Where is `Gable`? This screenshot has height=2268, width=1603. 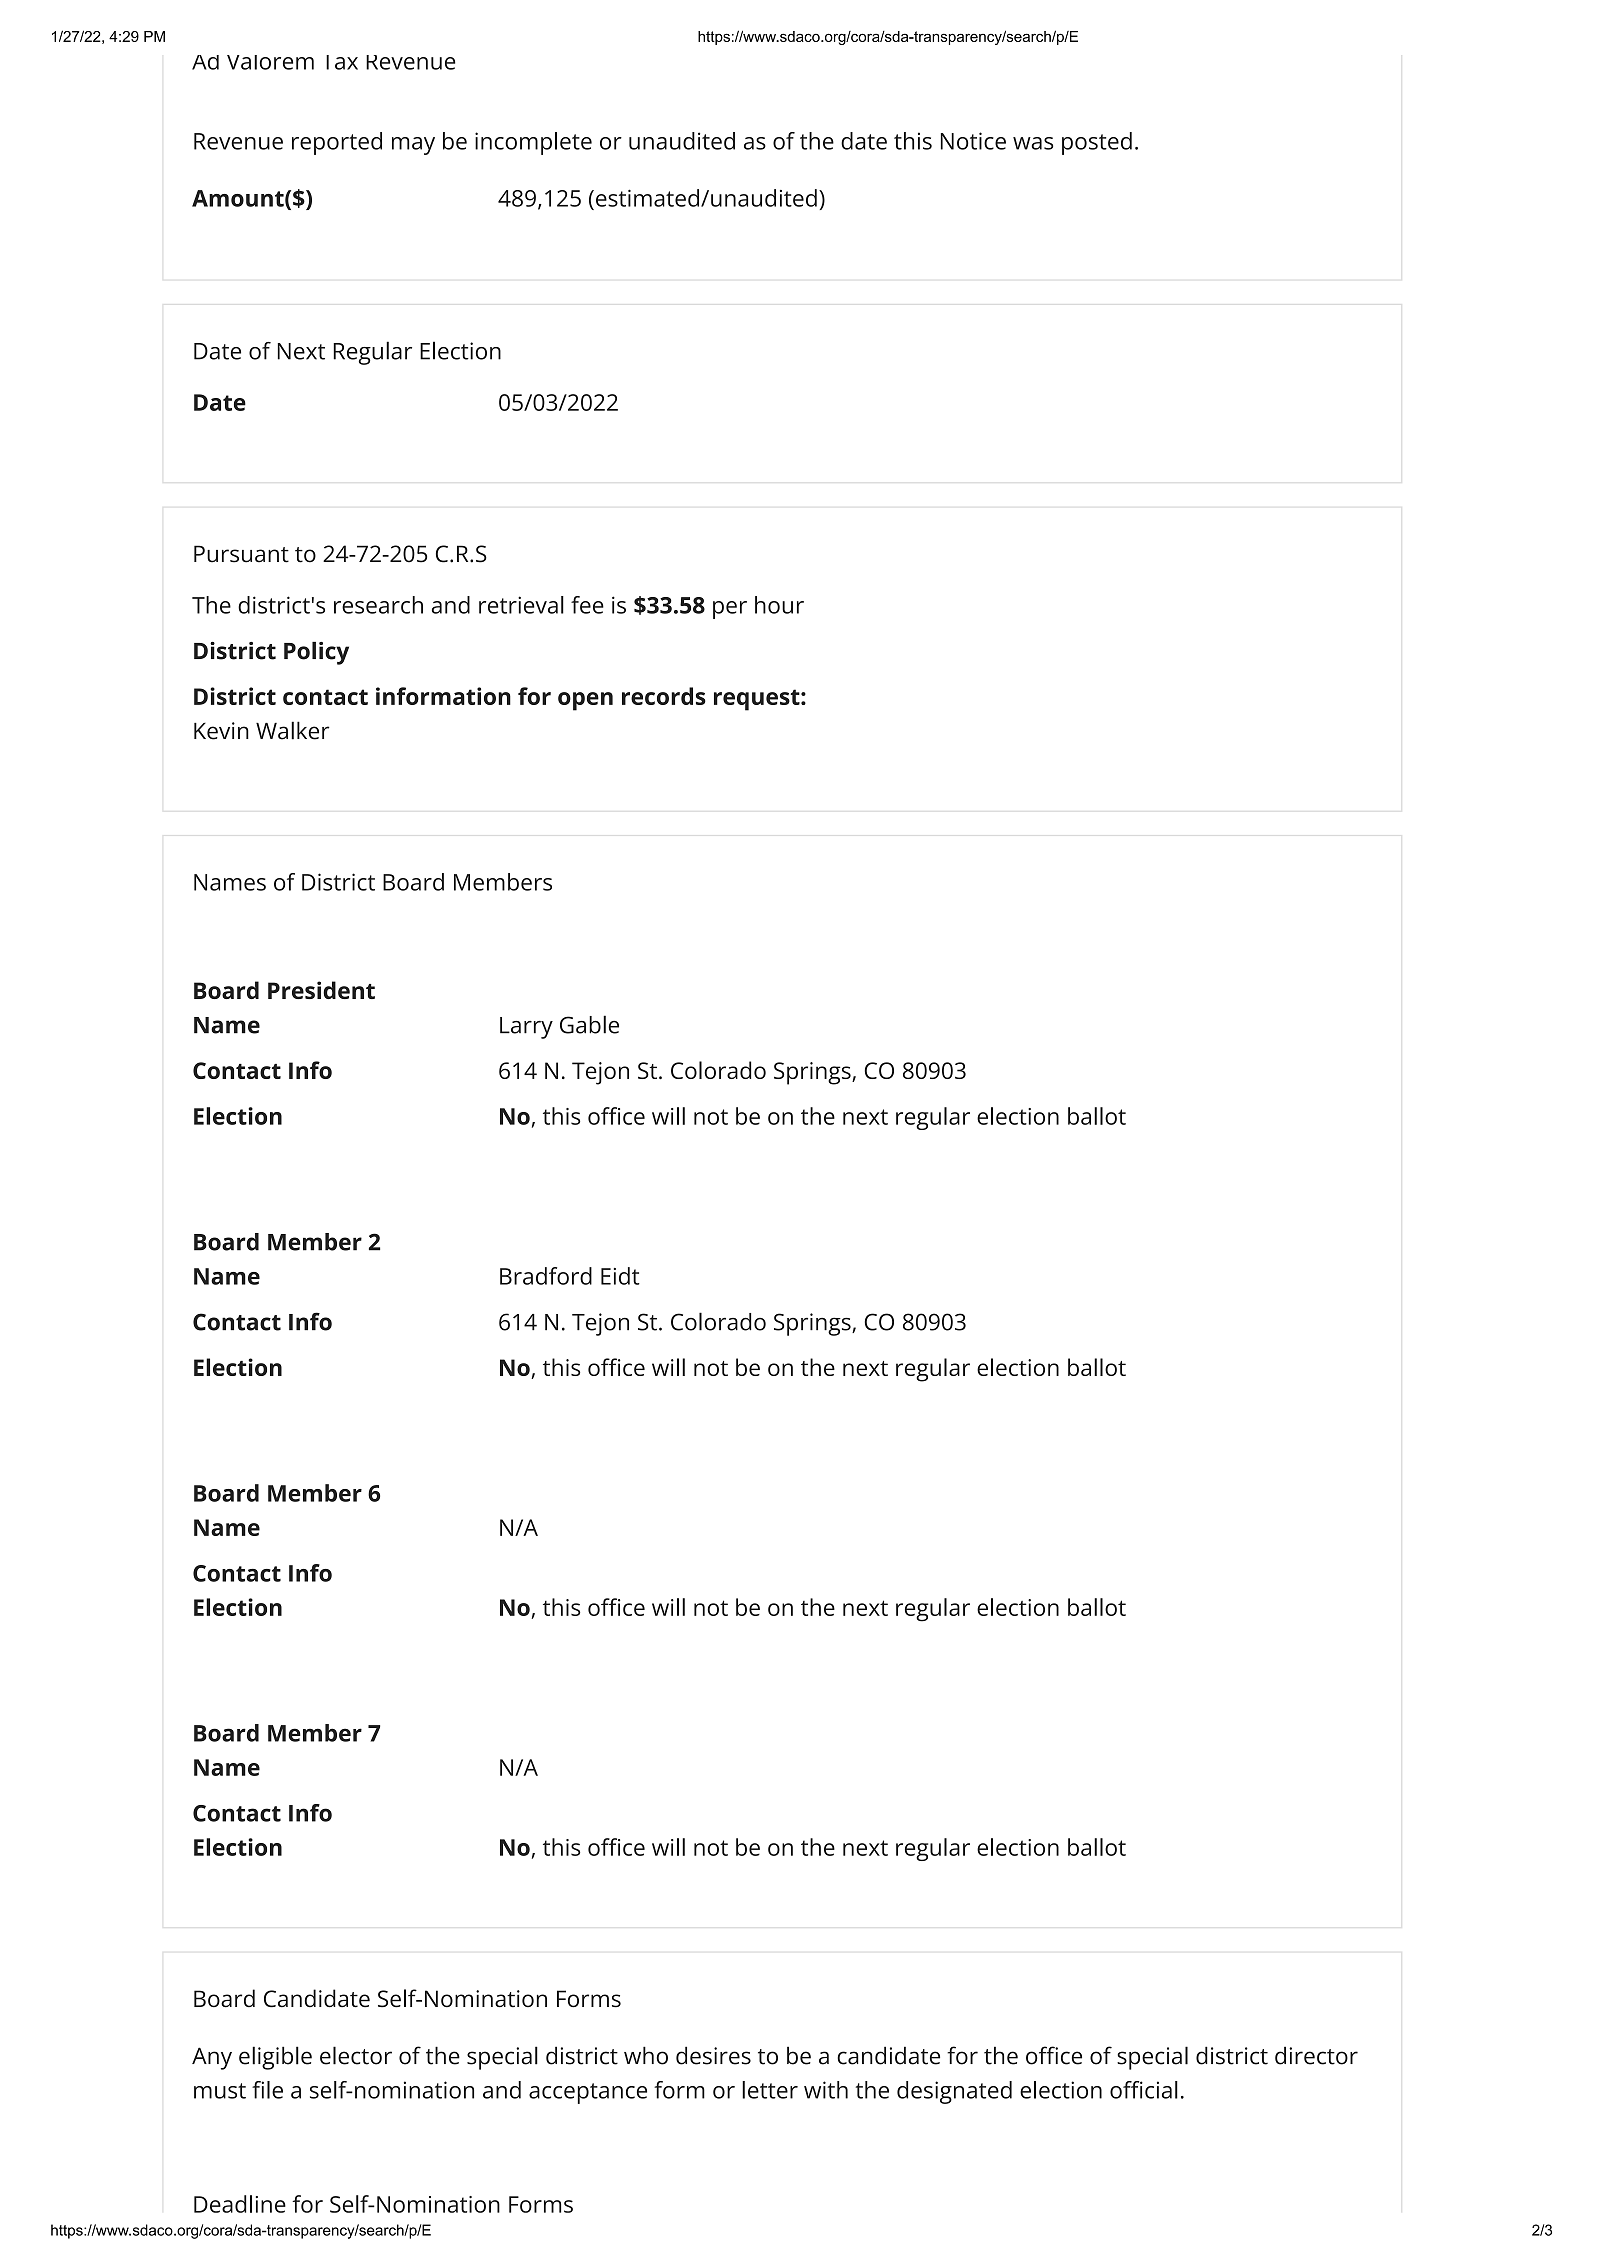 Gable is located at coordinates (589, 1024).
